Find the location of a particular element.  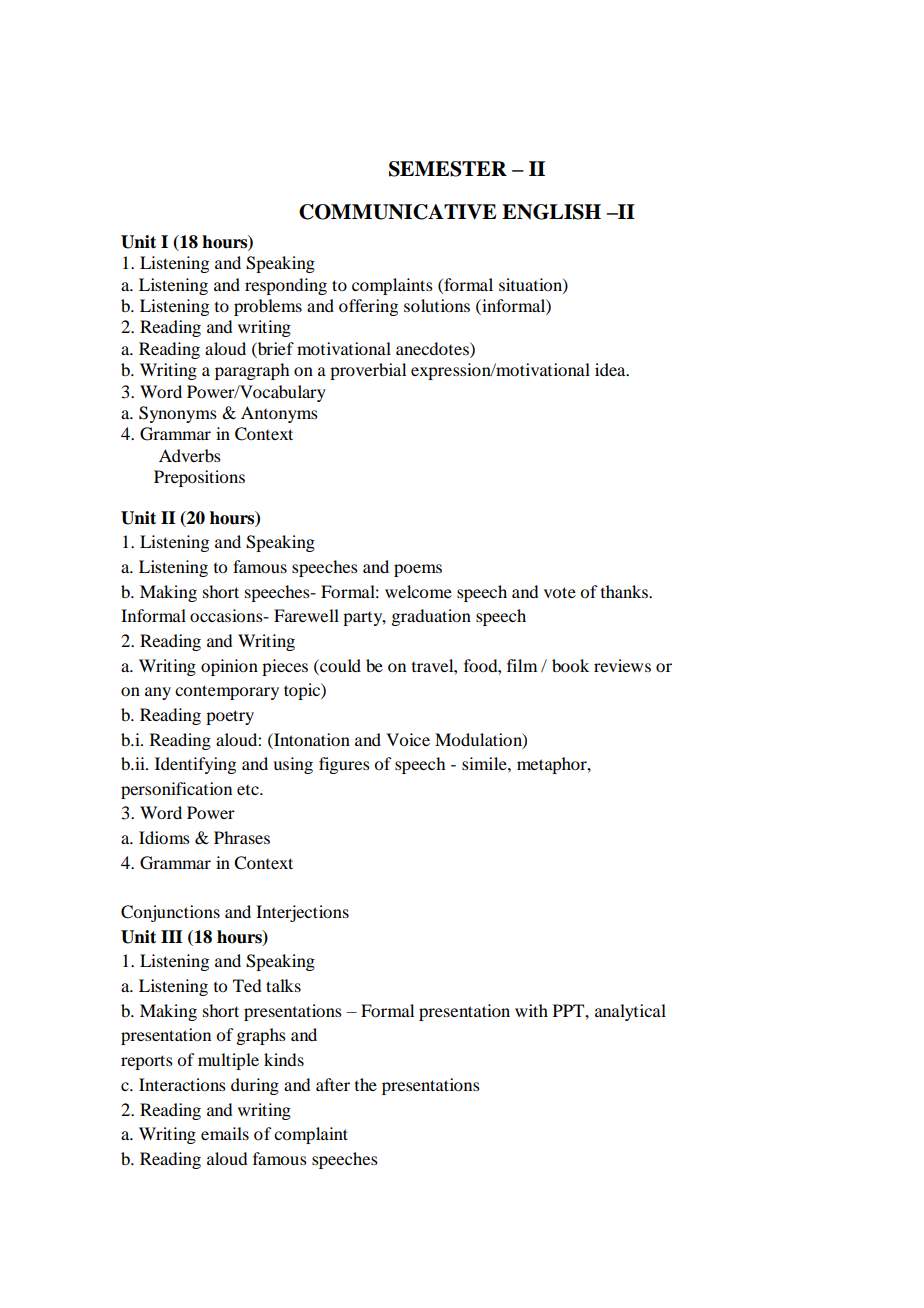

book is located at coordinates (570, 665).
